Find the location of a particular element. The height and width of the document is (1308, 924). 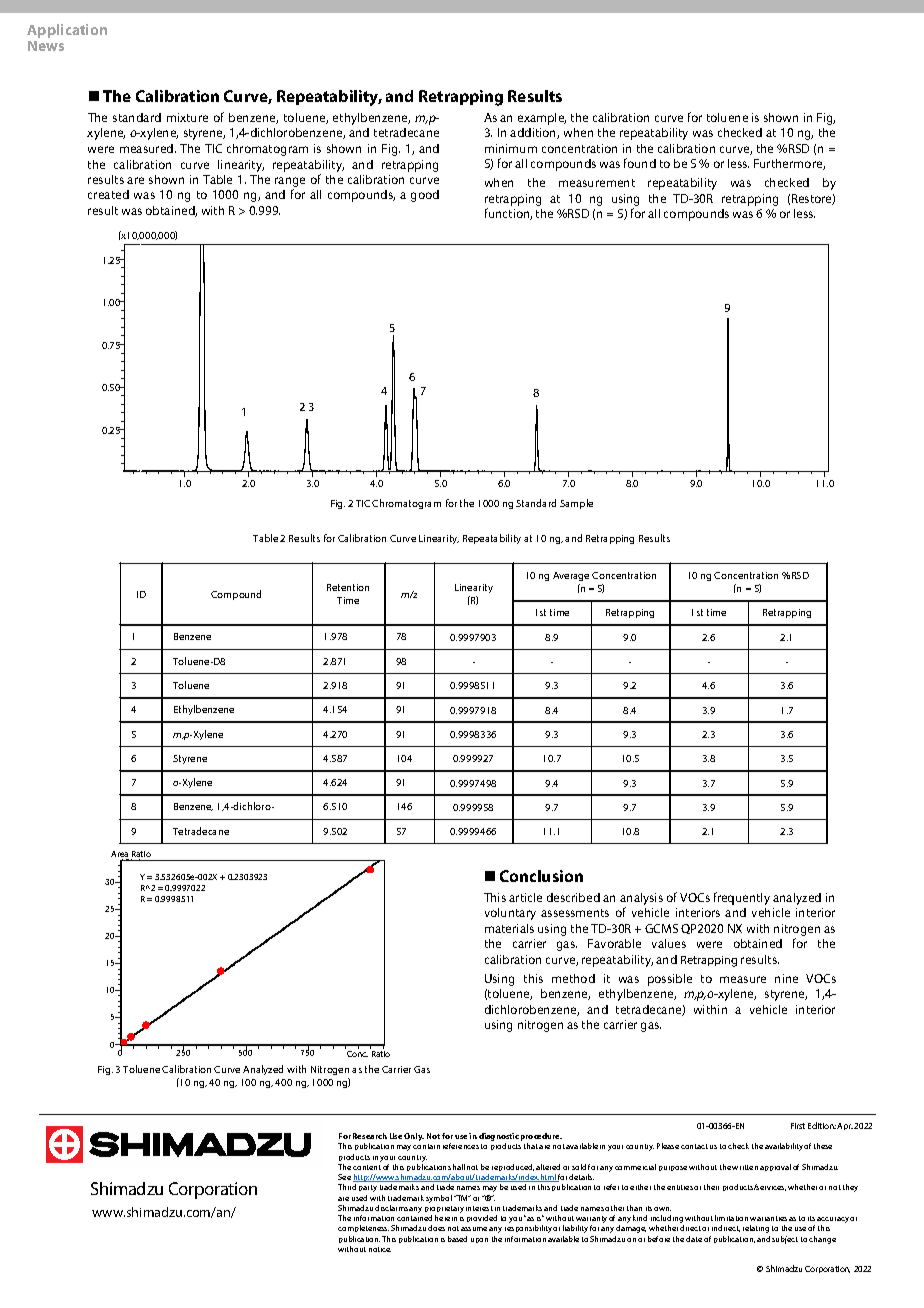

mixture is located at coordinates (187, 117).
